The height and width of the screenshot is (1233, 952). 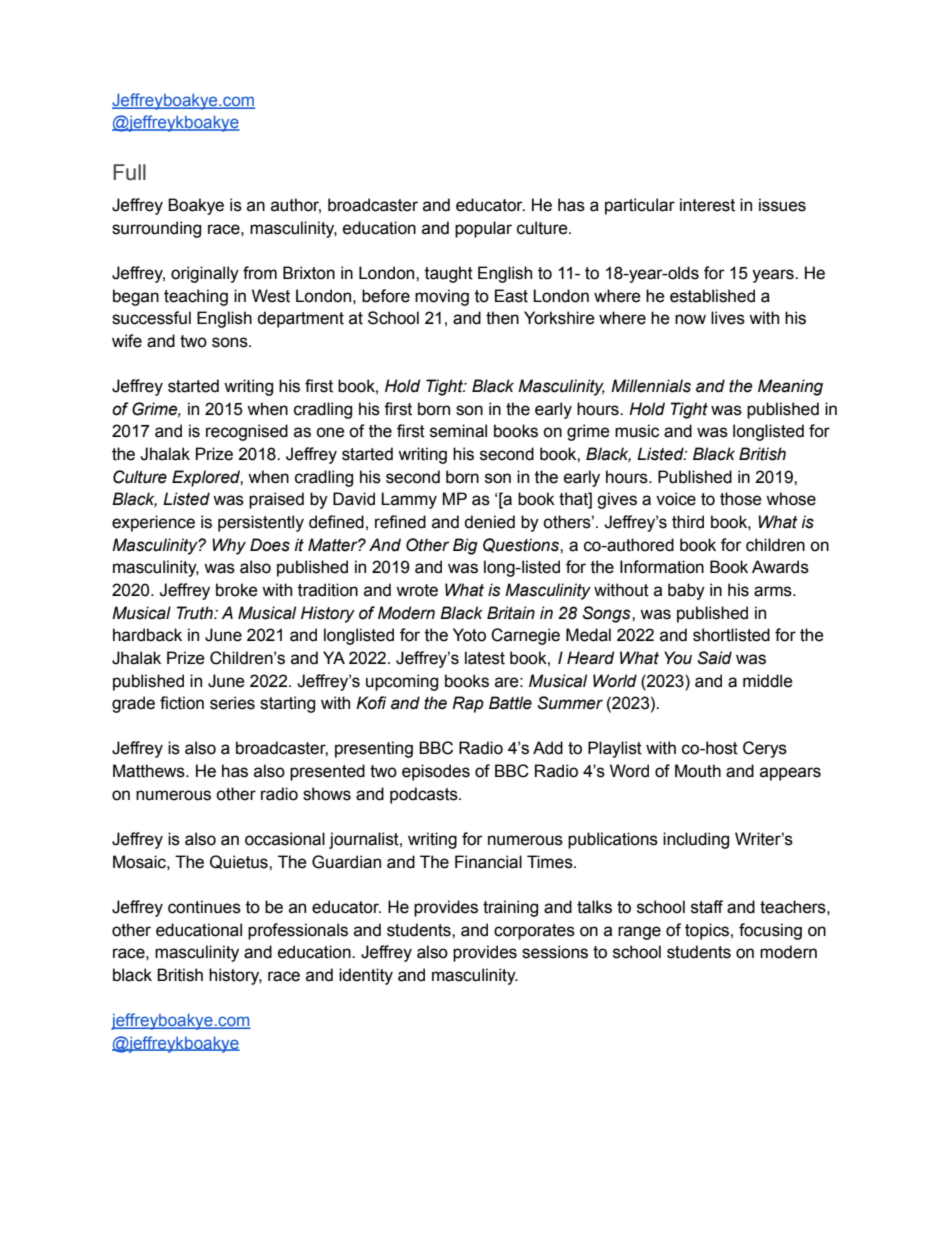 I want to click on popular, so click(x=483, y=229).
